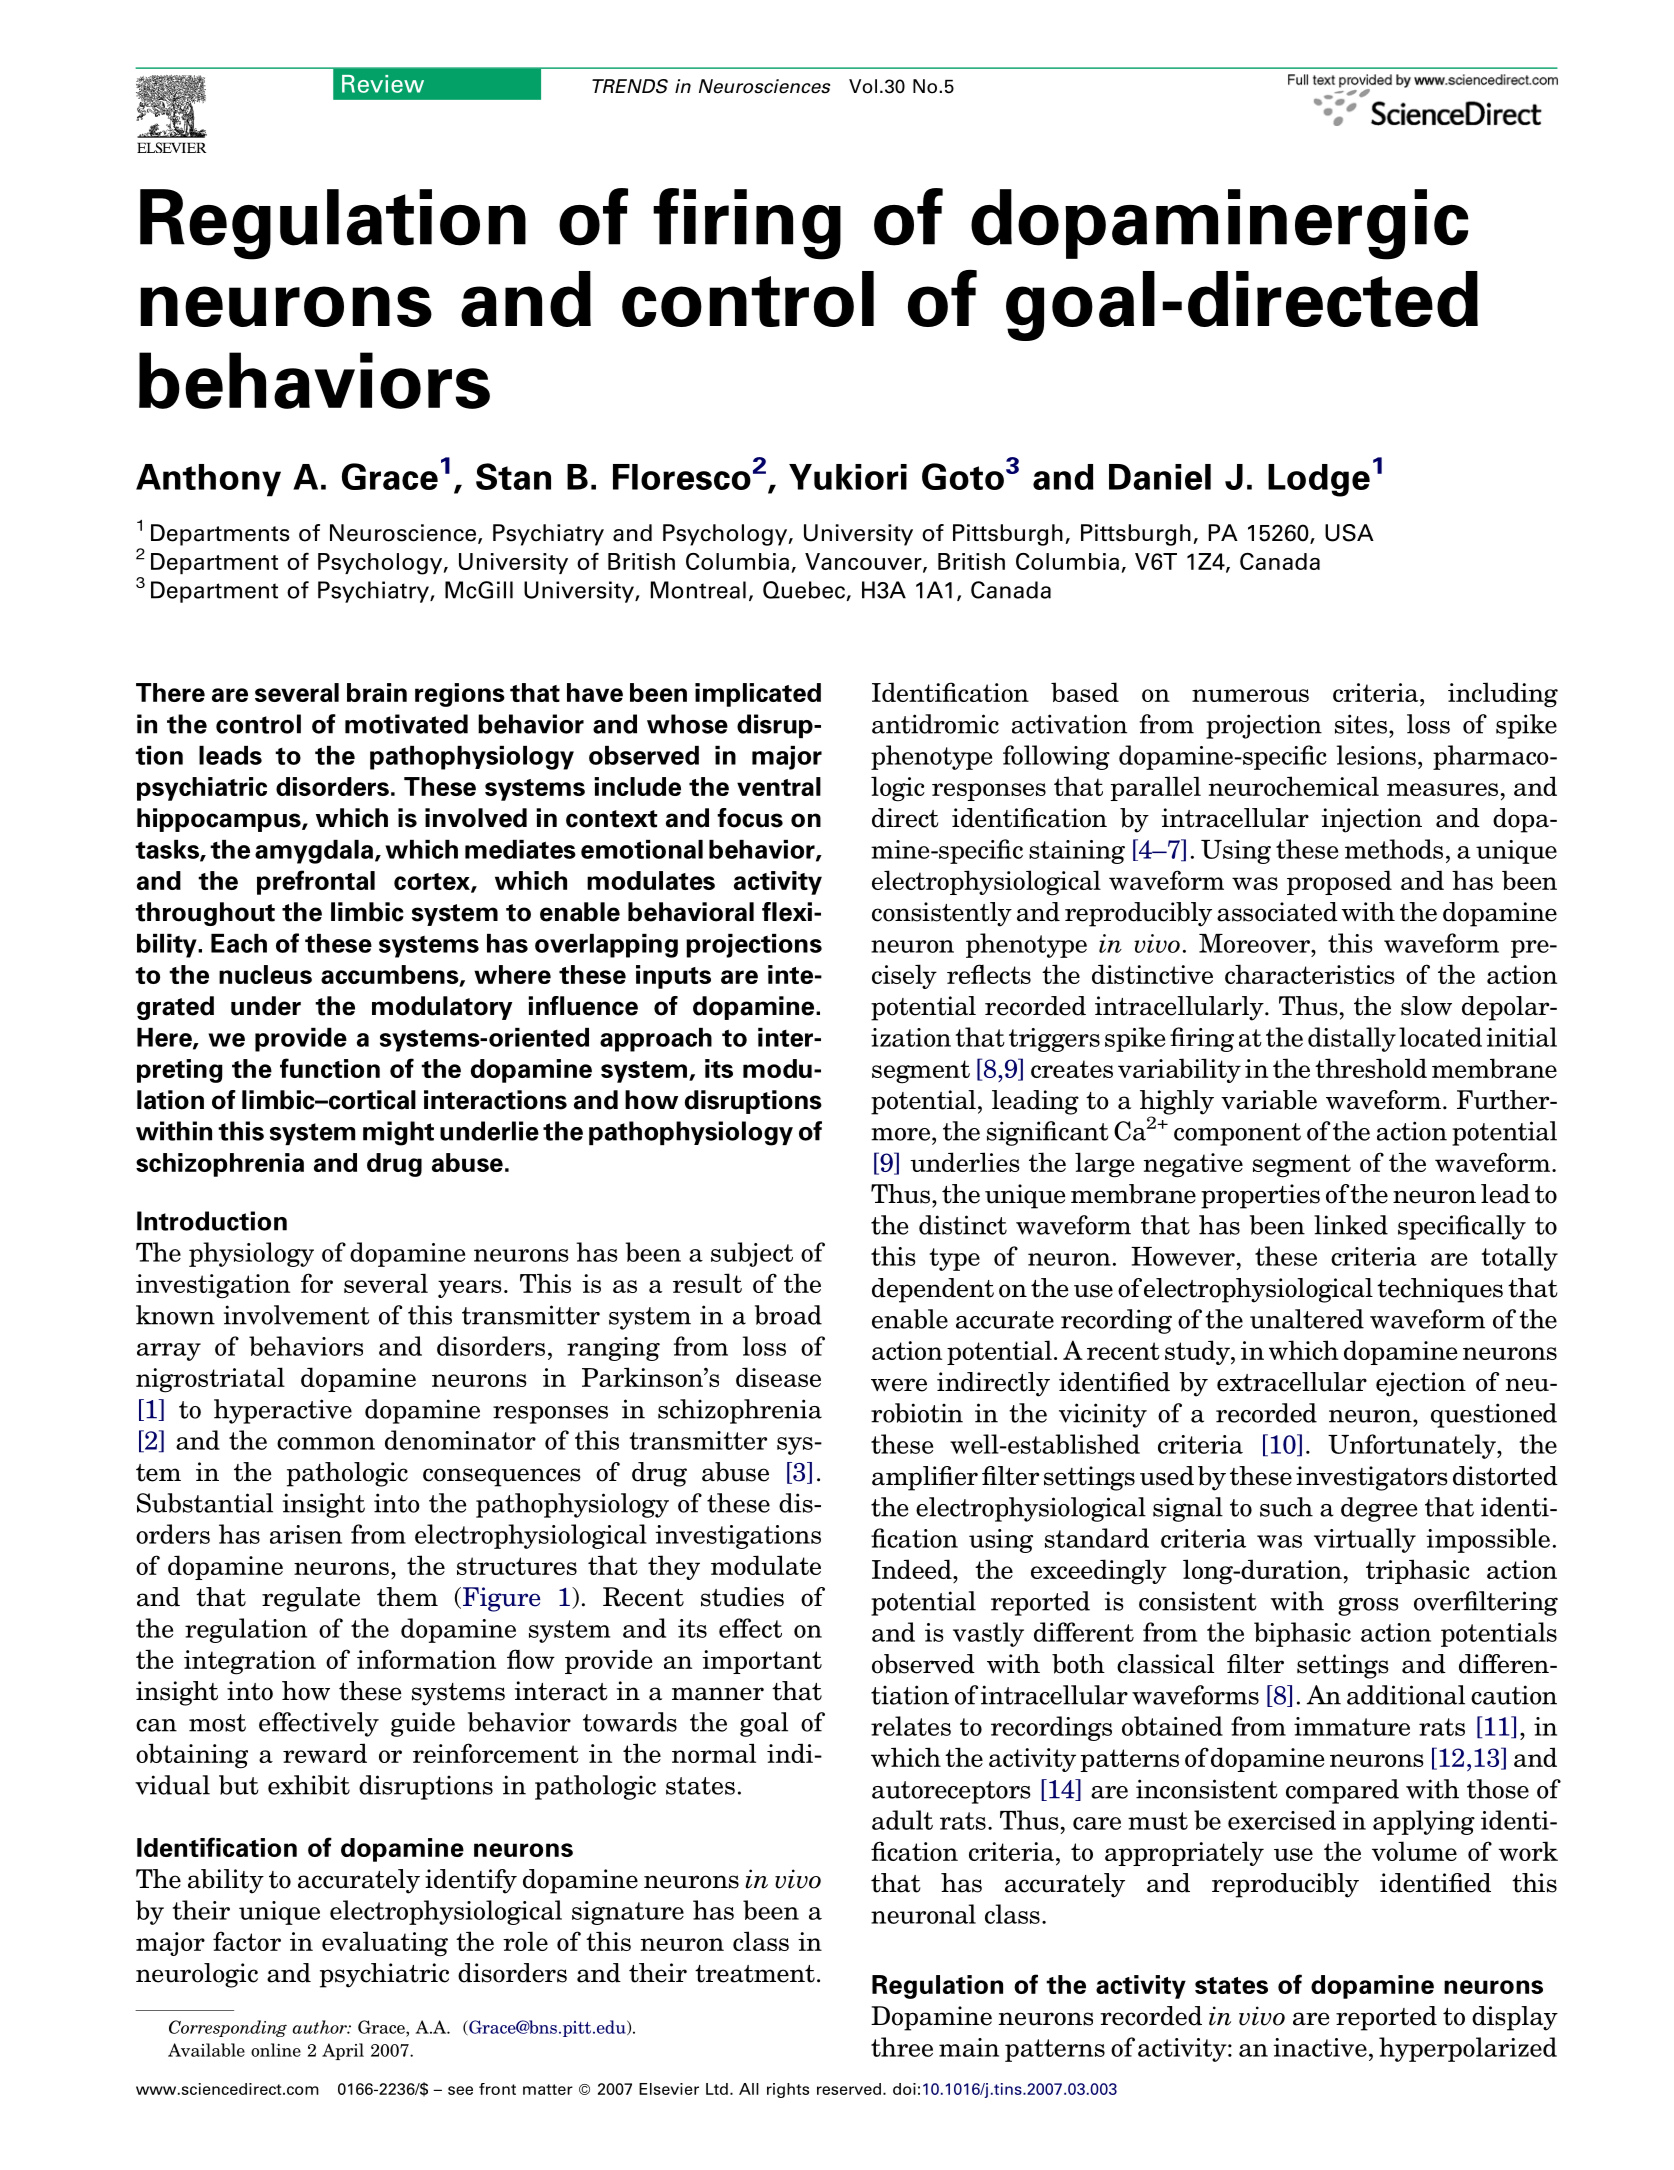 Image resolution: width=1674 pixels, height=2170 pixels. What do you see at coordinates (1349, 533) in the screenshot?
I see `USA` at bounding box center [1349, 533].
